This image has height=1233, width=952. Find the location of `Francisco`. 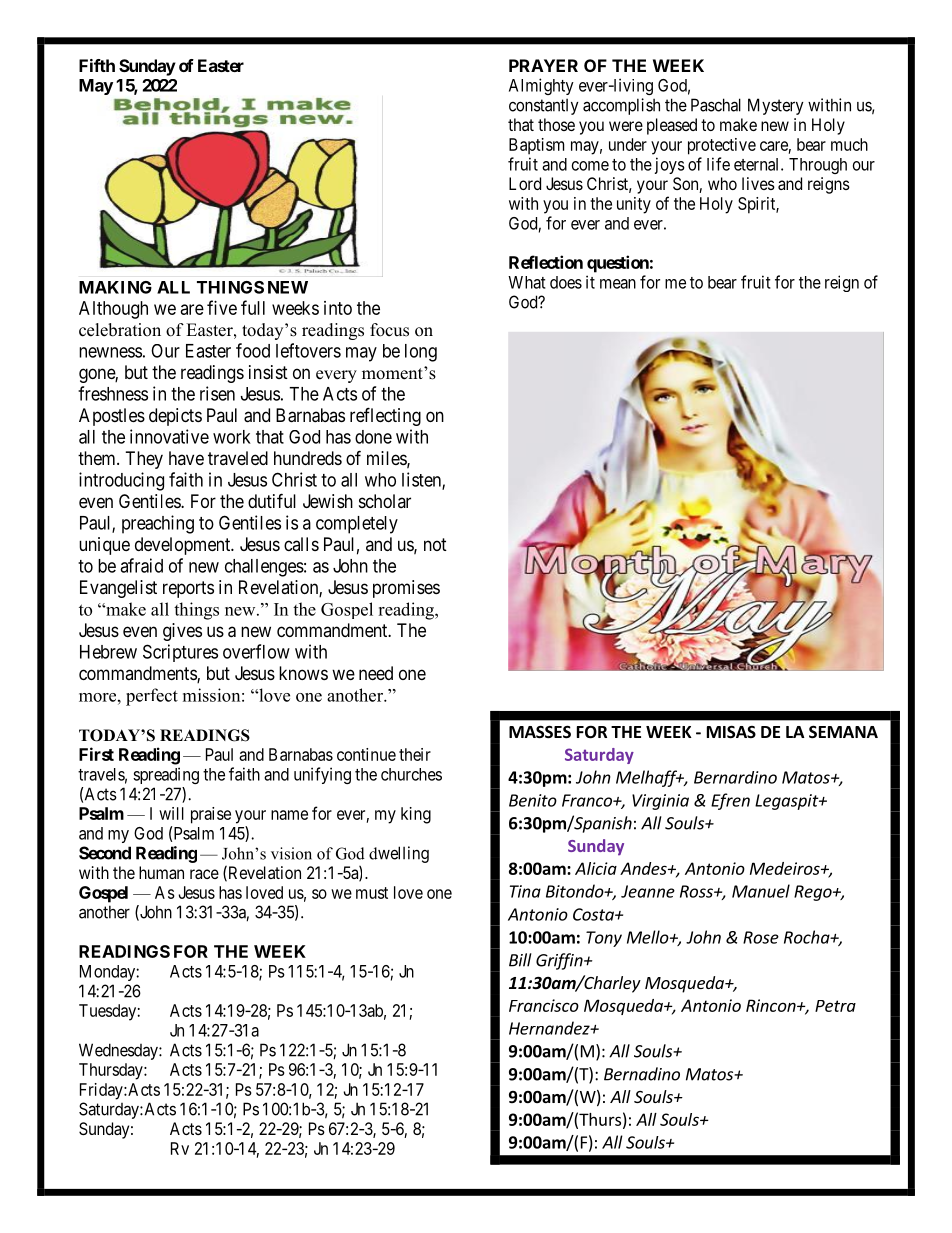

Francisco is located at coordinates (544, 1005).
